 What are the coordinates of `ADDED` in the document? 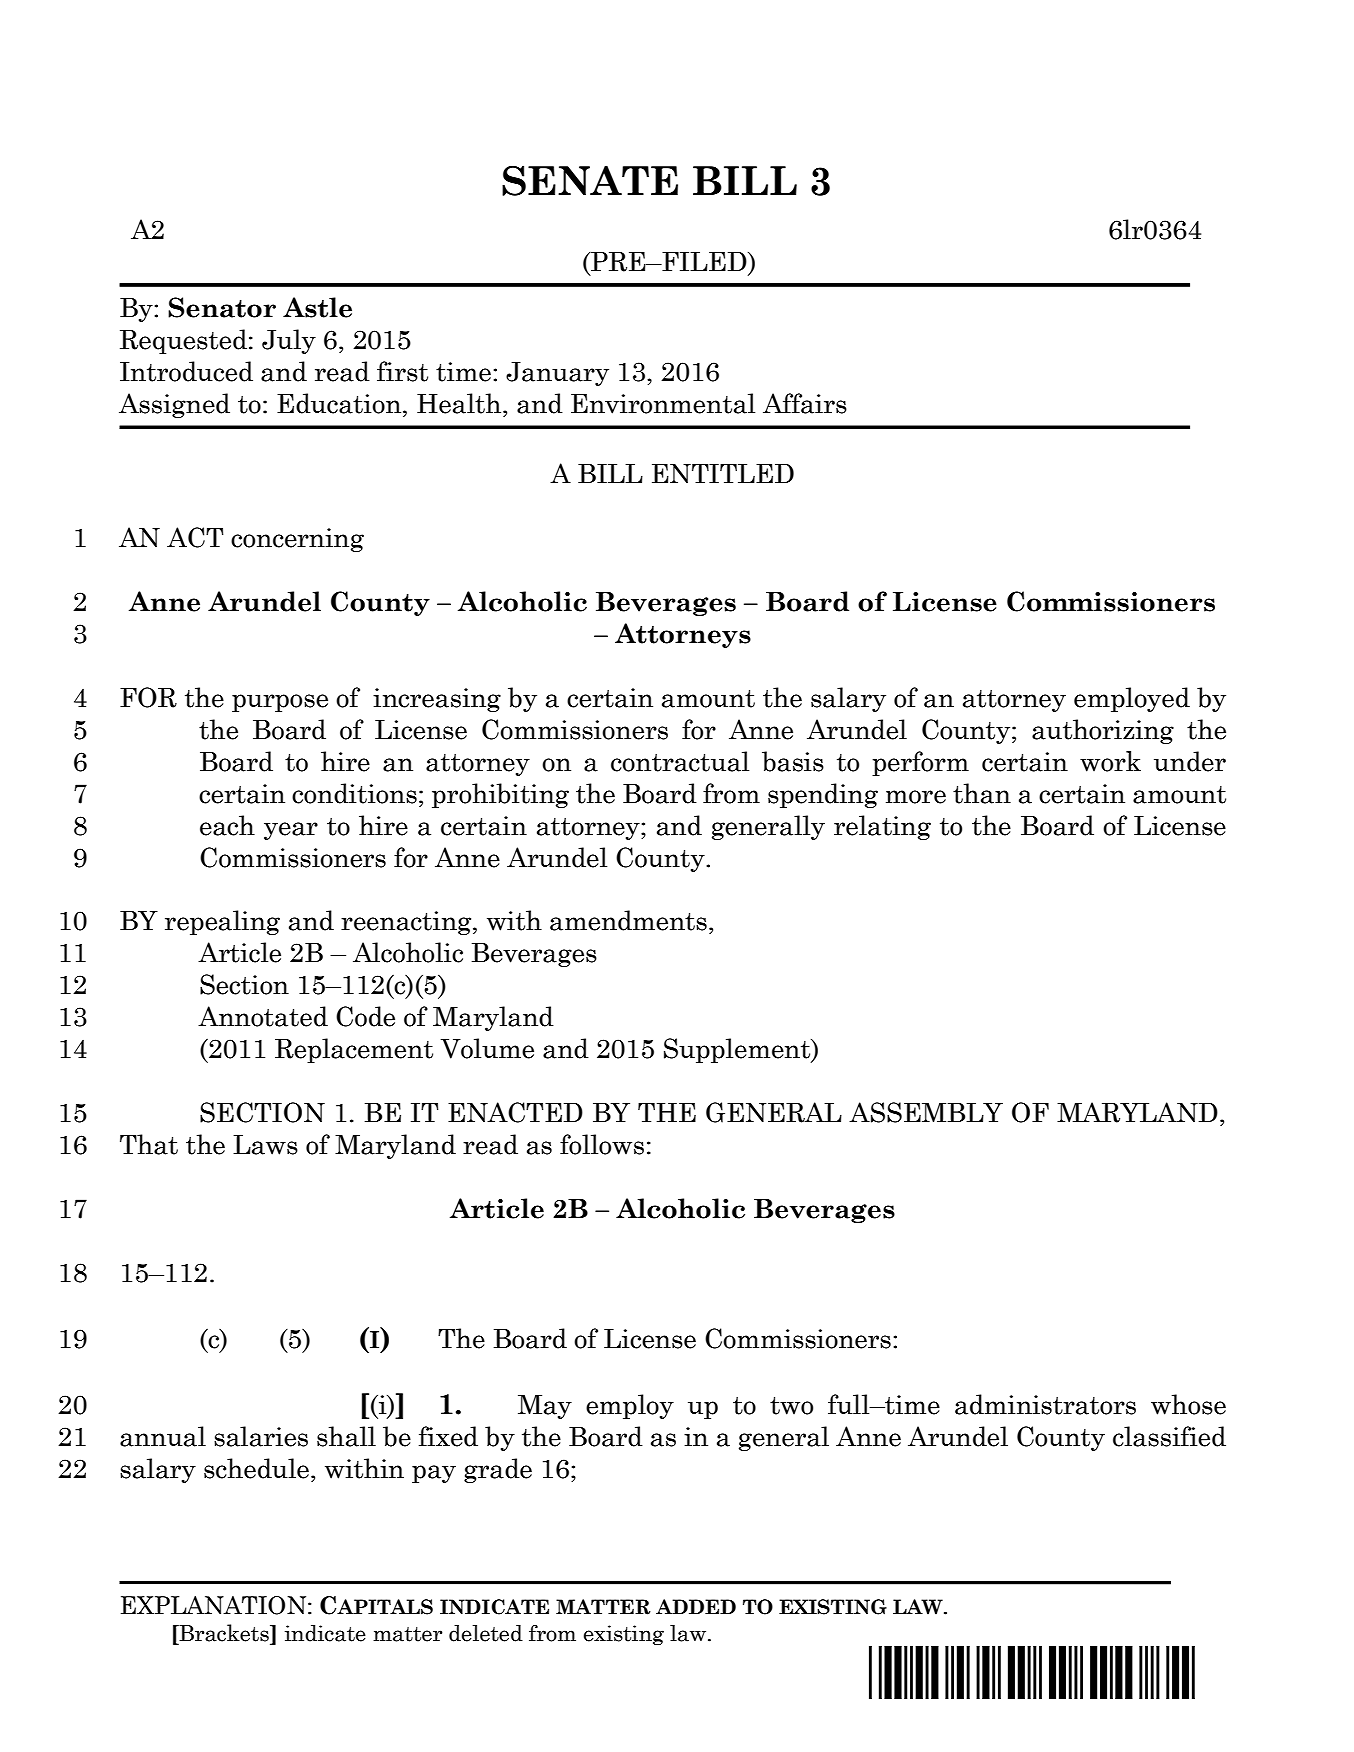 It's located at (696, 1606).
